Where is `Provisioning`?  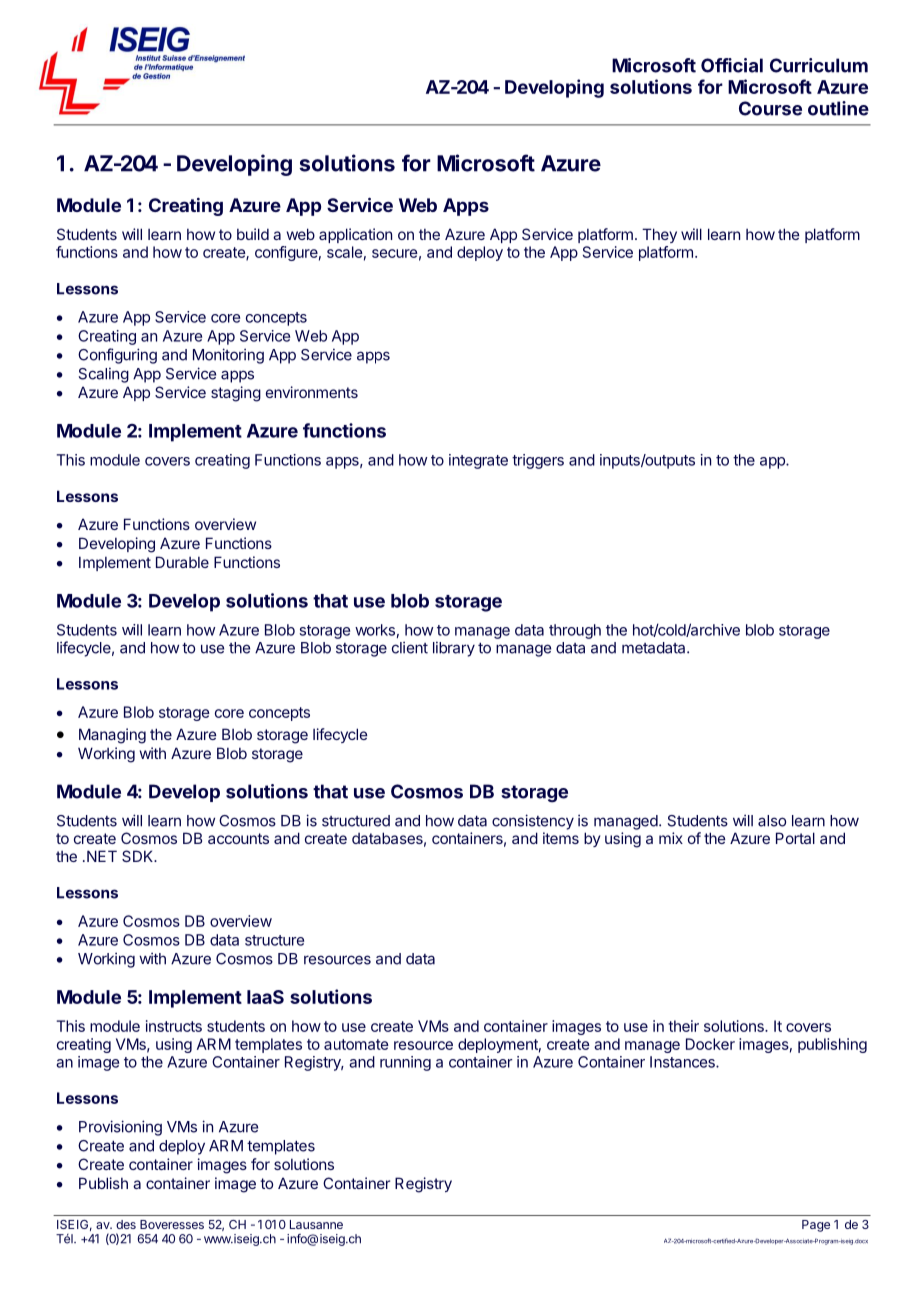 Provisioning is located at coordinates (120, 1128).
